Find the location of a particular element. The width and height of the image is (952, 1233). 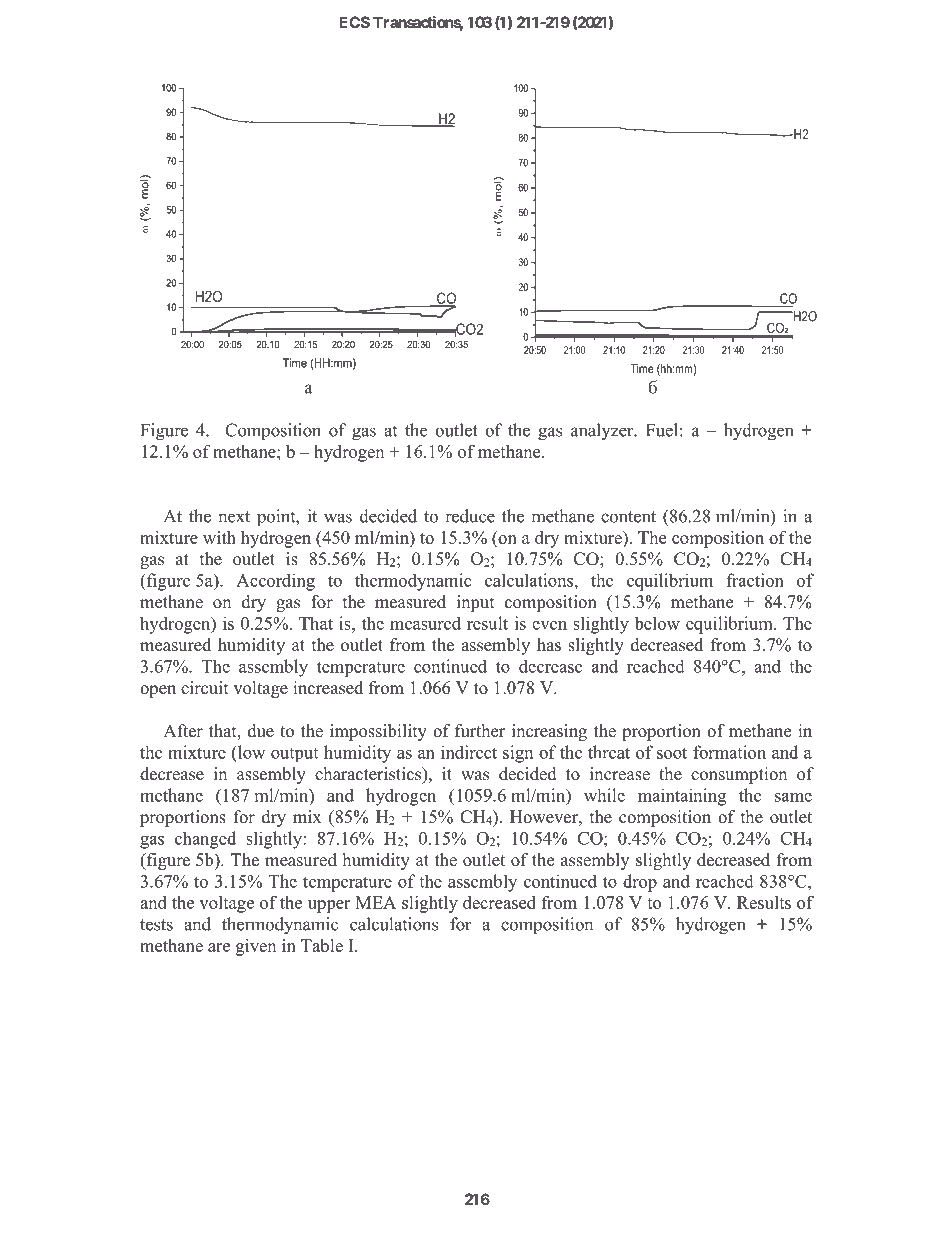

content is located at coordinates (628, 517).
